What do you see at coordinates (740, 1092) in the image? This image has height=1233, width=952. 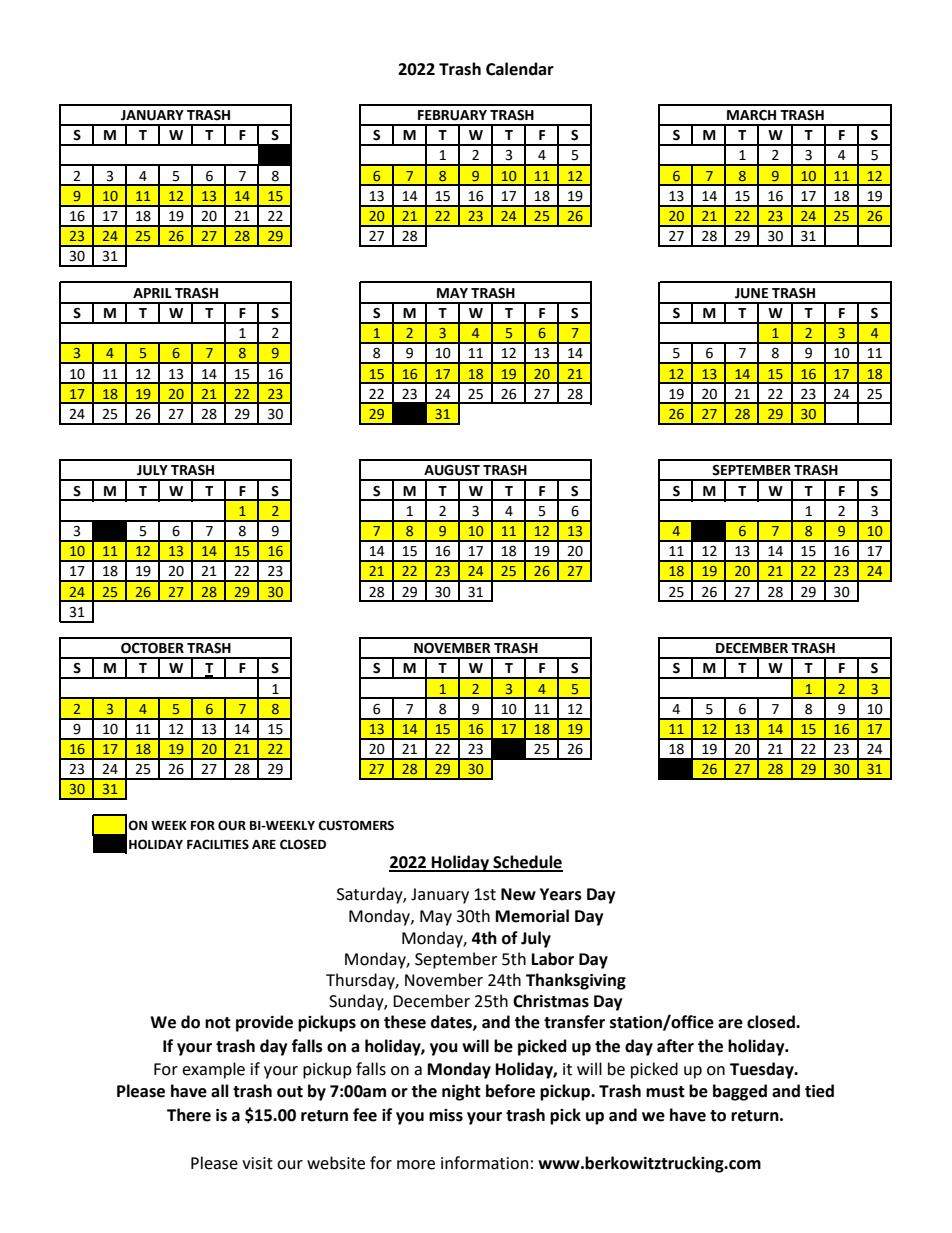 I see `bagged` at bounding box center [740, 1092].
